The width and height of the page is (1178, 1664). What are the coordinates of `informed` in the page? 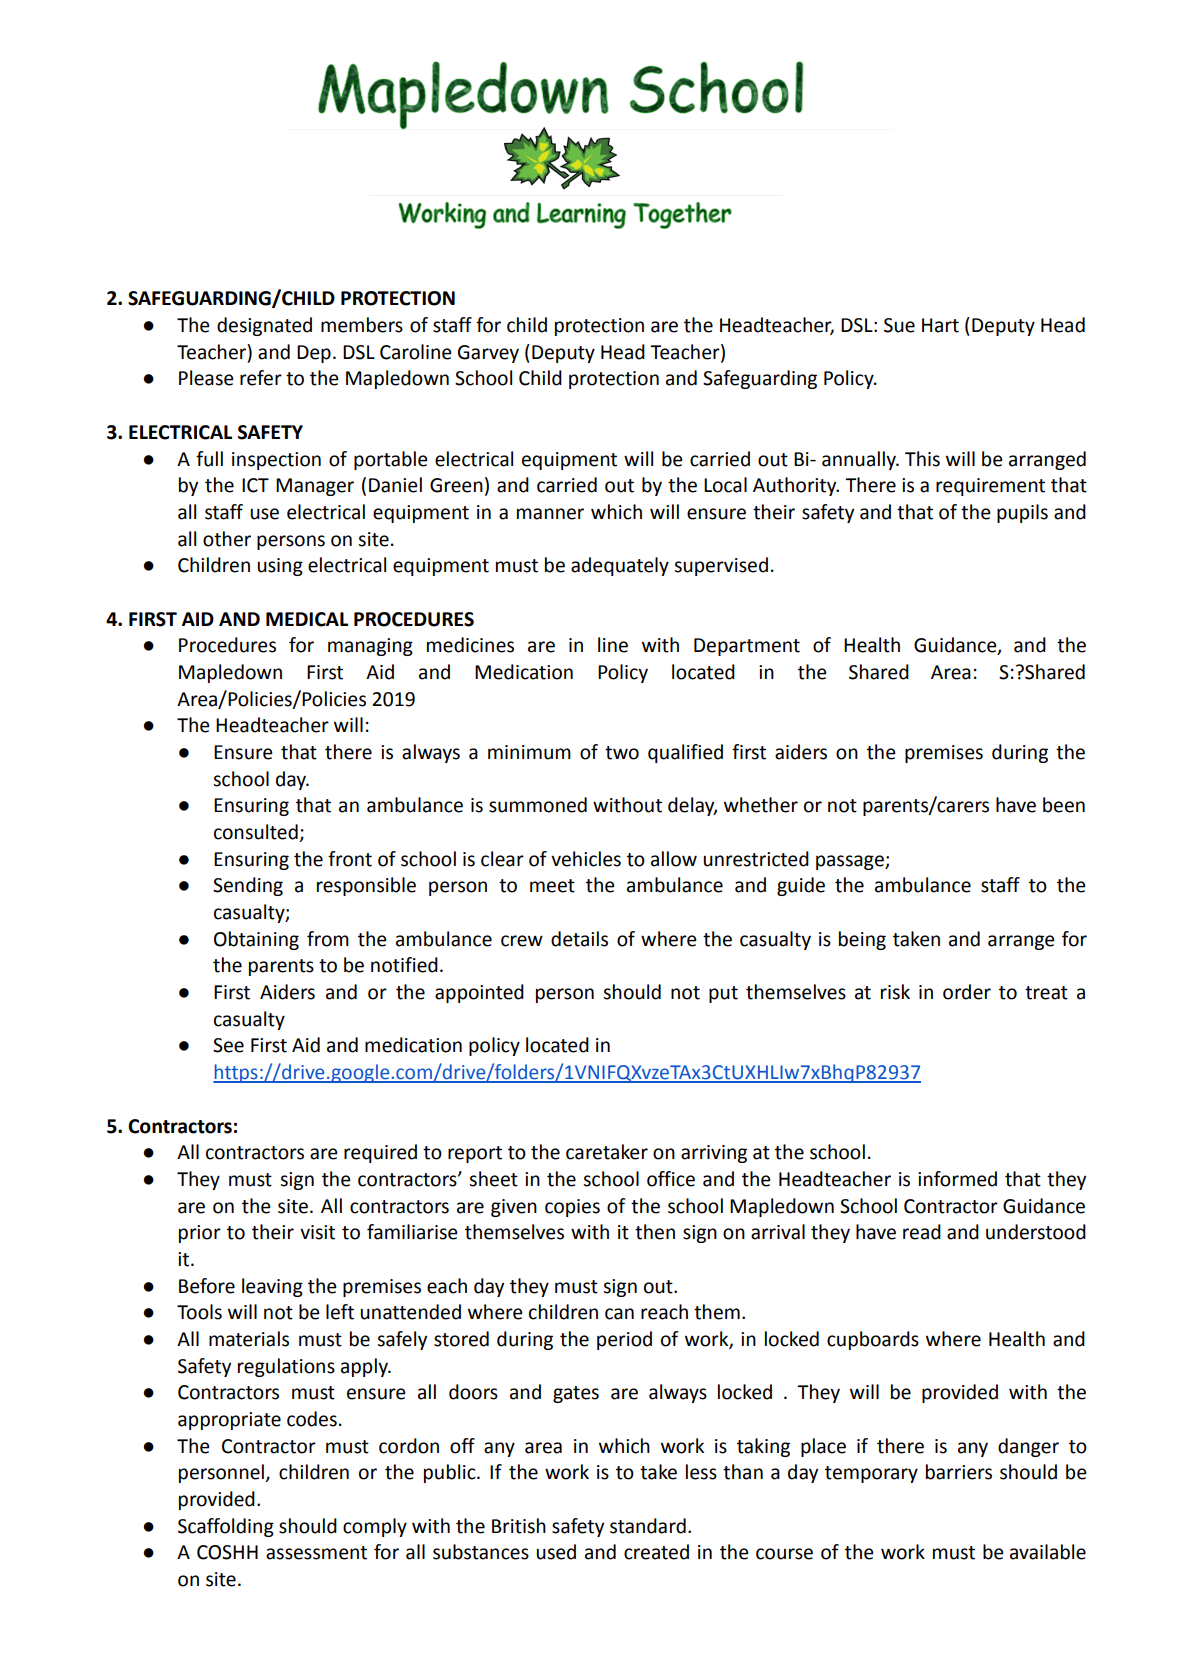 It's located at (957, 1179).
